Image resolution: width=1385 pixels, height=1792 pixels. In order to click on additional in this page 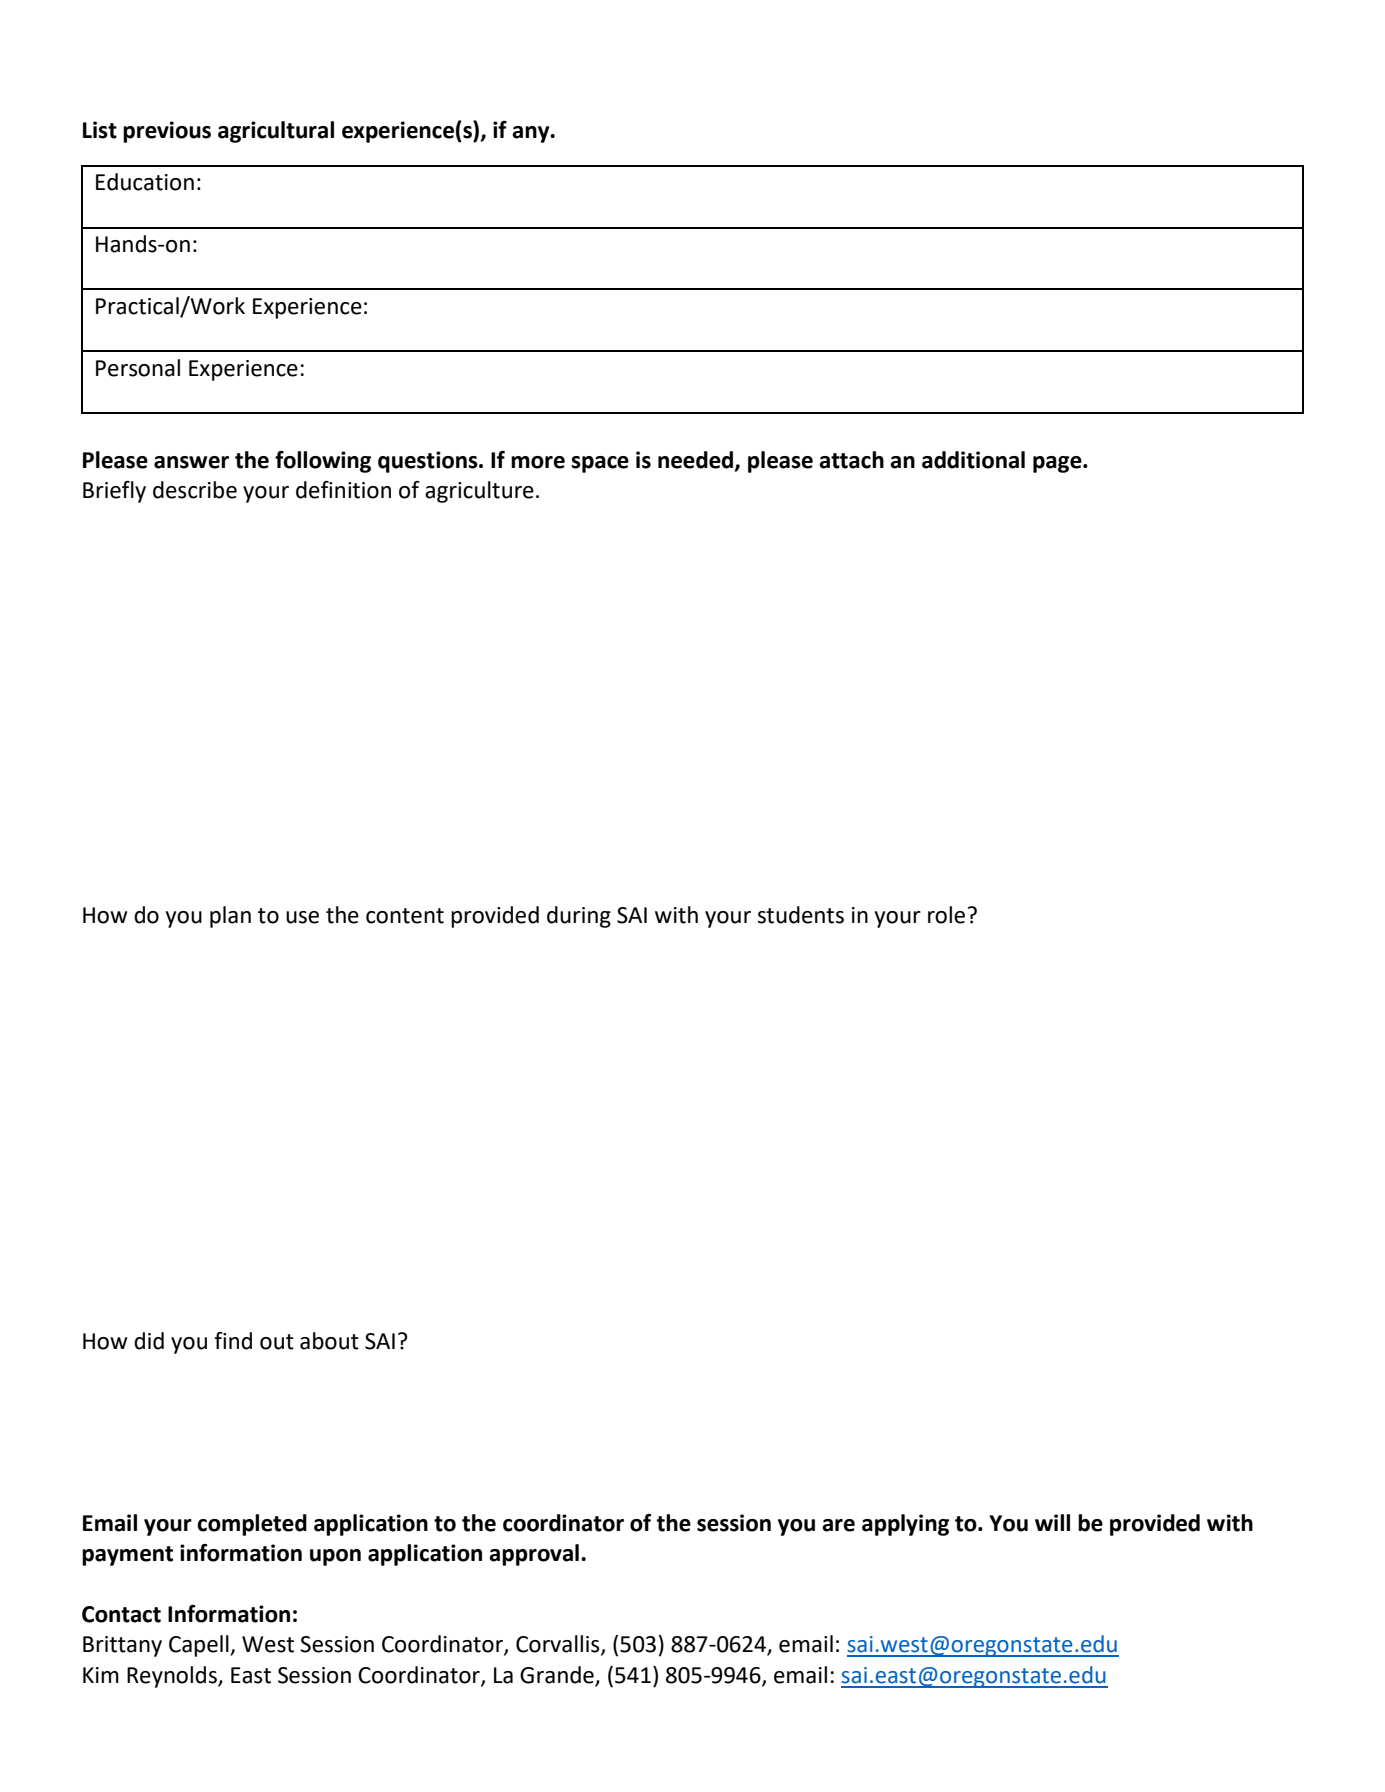, I will do `click(973, 460)`.
